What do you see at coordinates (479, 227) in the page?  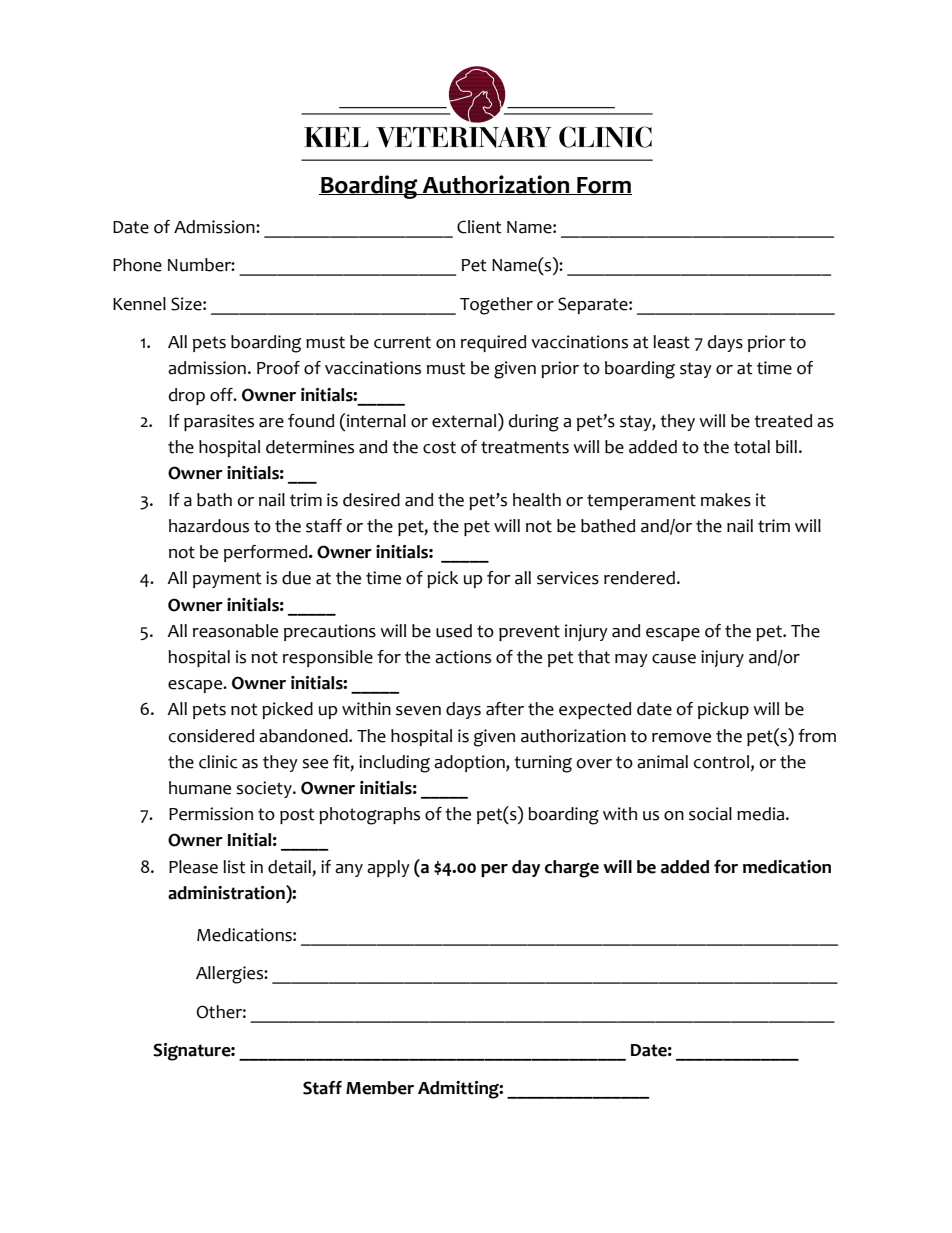 I see `Client` at bounding box center [479, 227].
